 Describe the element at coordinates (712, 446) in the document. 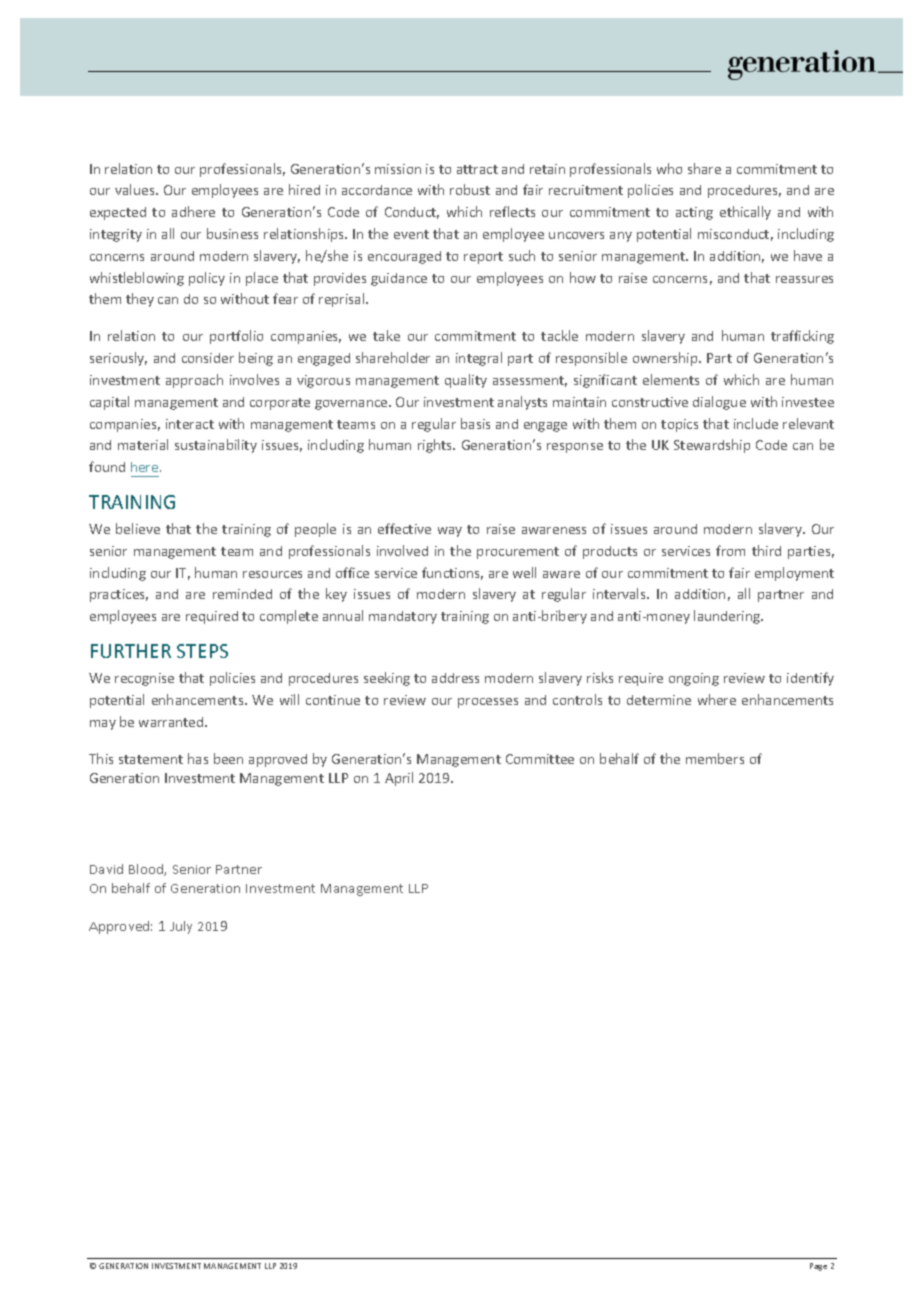

I see `Stewardship` at that location.
